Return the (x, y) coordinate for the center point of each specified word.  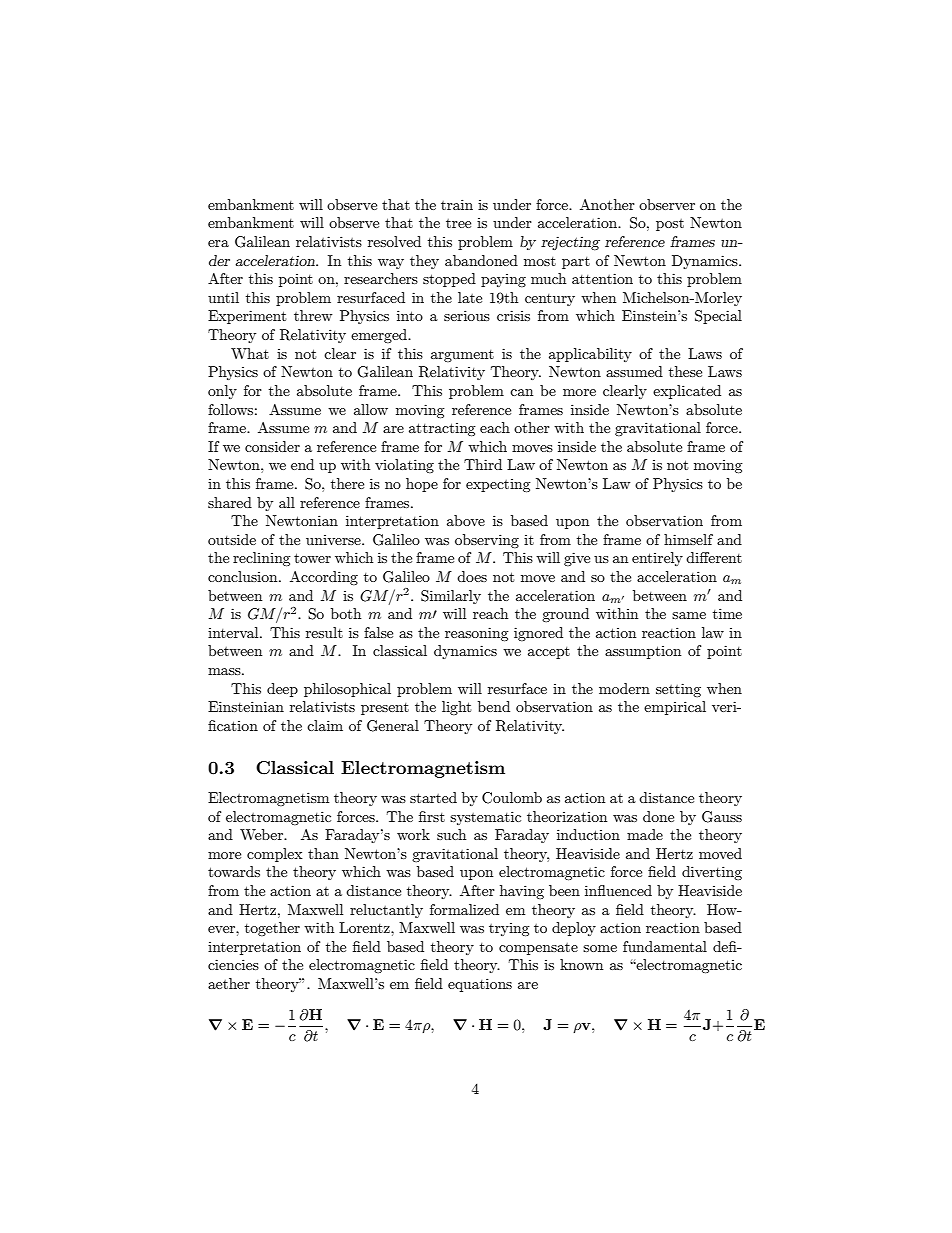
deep (282, 690)
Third (483, 464)
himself (688, 539)
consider (272, 446)
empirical (675, 708)
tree (458, 223)
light (456, 708)
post (670, 225)
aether (229, 983)
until (223, 297)
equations (480, 985)
